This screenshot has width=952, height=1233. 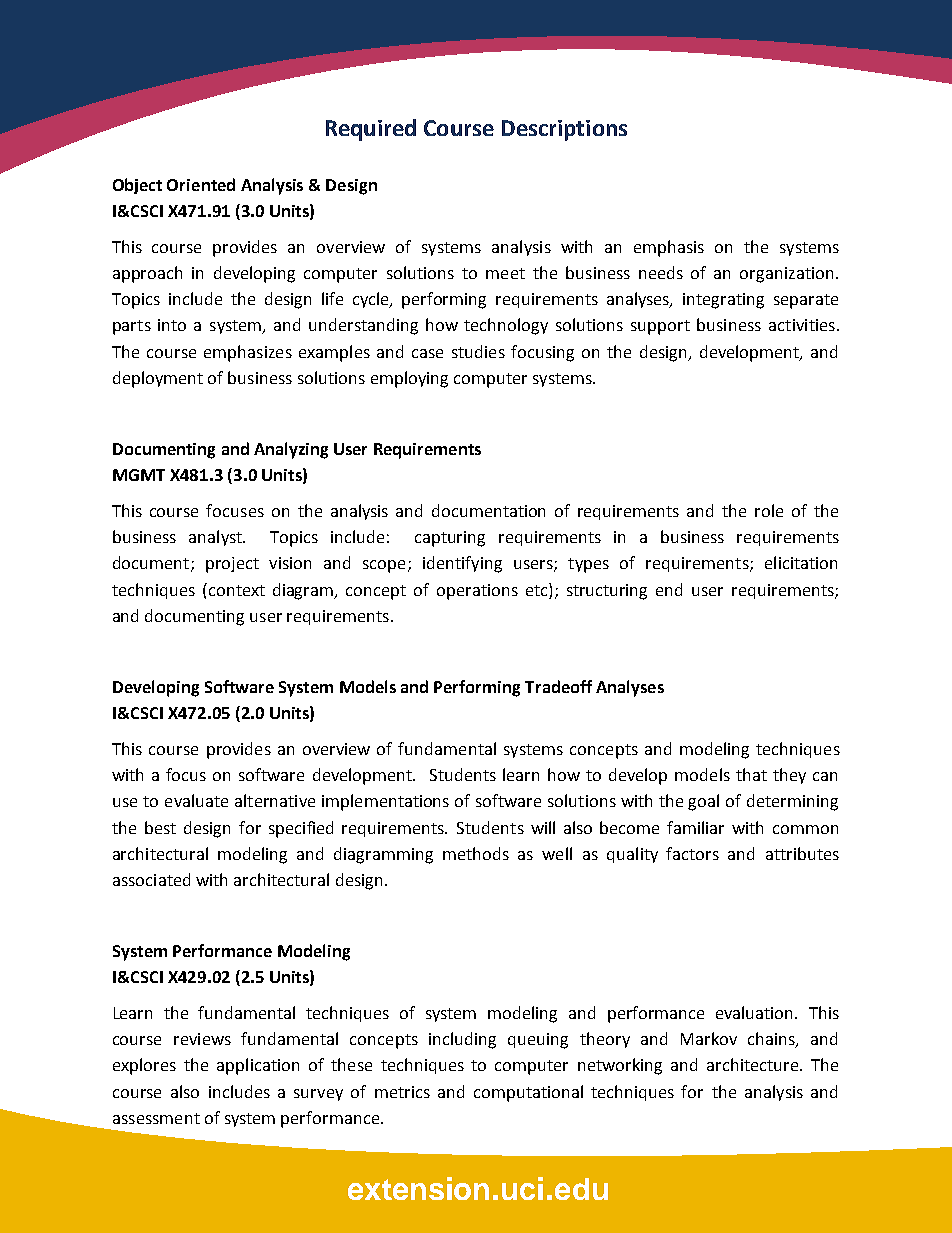 I want to click on end, so click(x=669, y=589).
